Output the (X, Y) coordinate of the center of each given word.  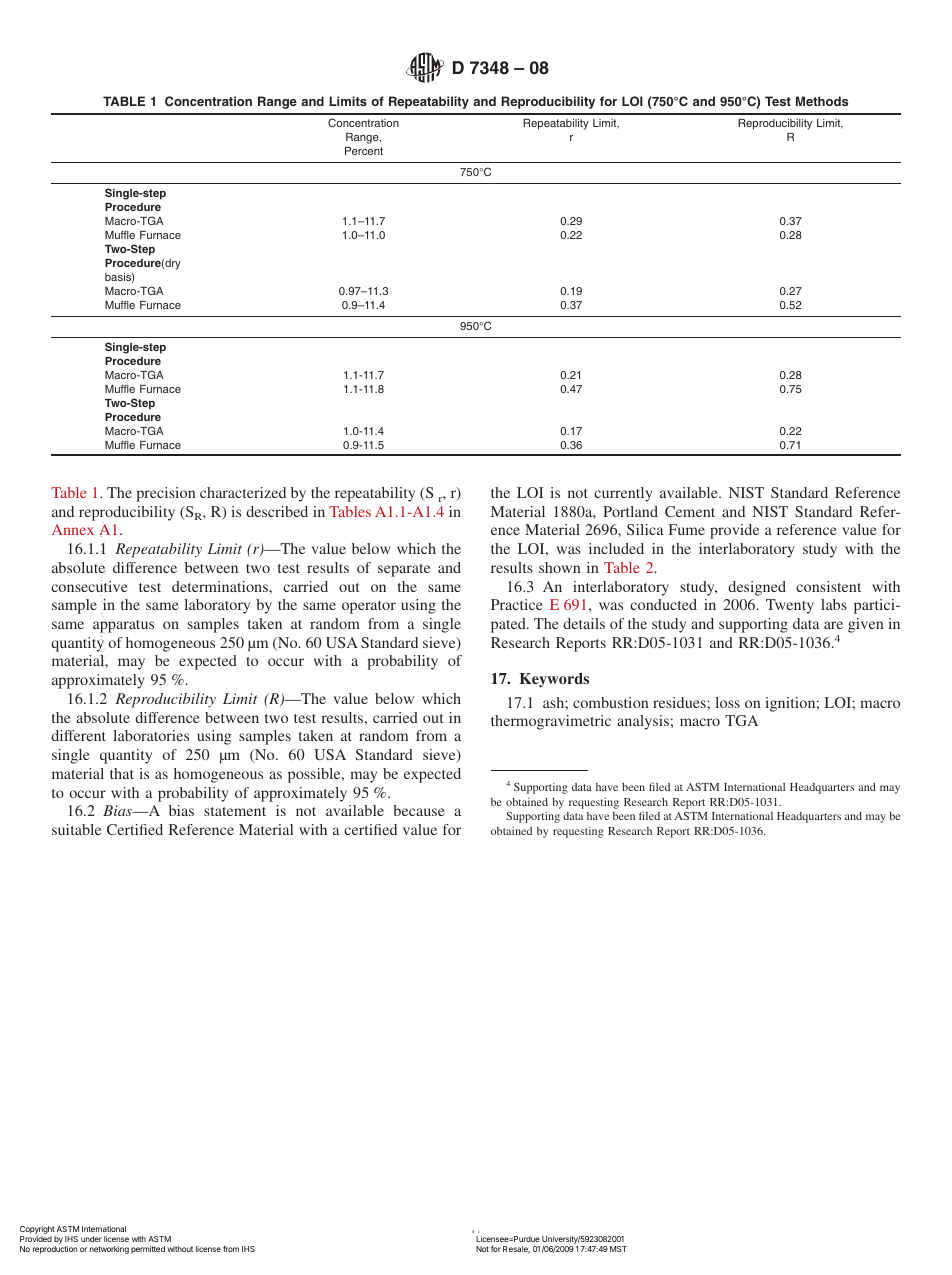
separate (404, 570)
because (419, 810)
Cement (690, 511)
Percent (364, 151)
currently (623, 494)
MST (618, 1249)
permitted (148, 1250)
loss (727, 702)
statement (235, 811)
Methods (822, 101)
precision (166, 494)
